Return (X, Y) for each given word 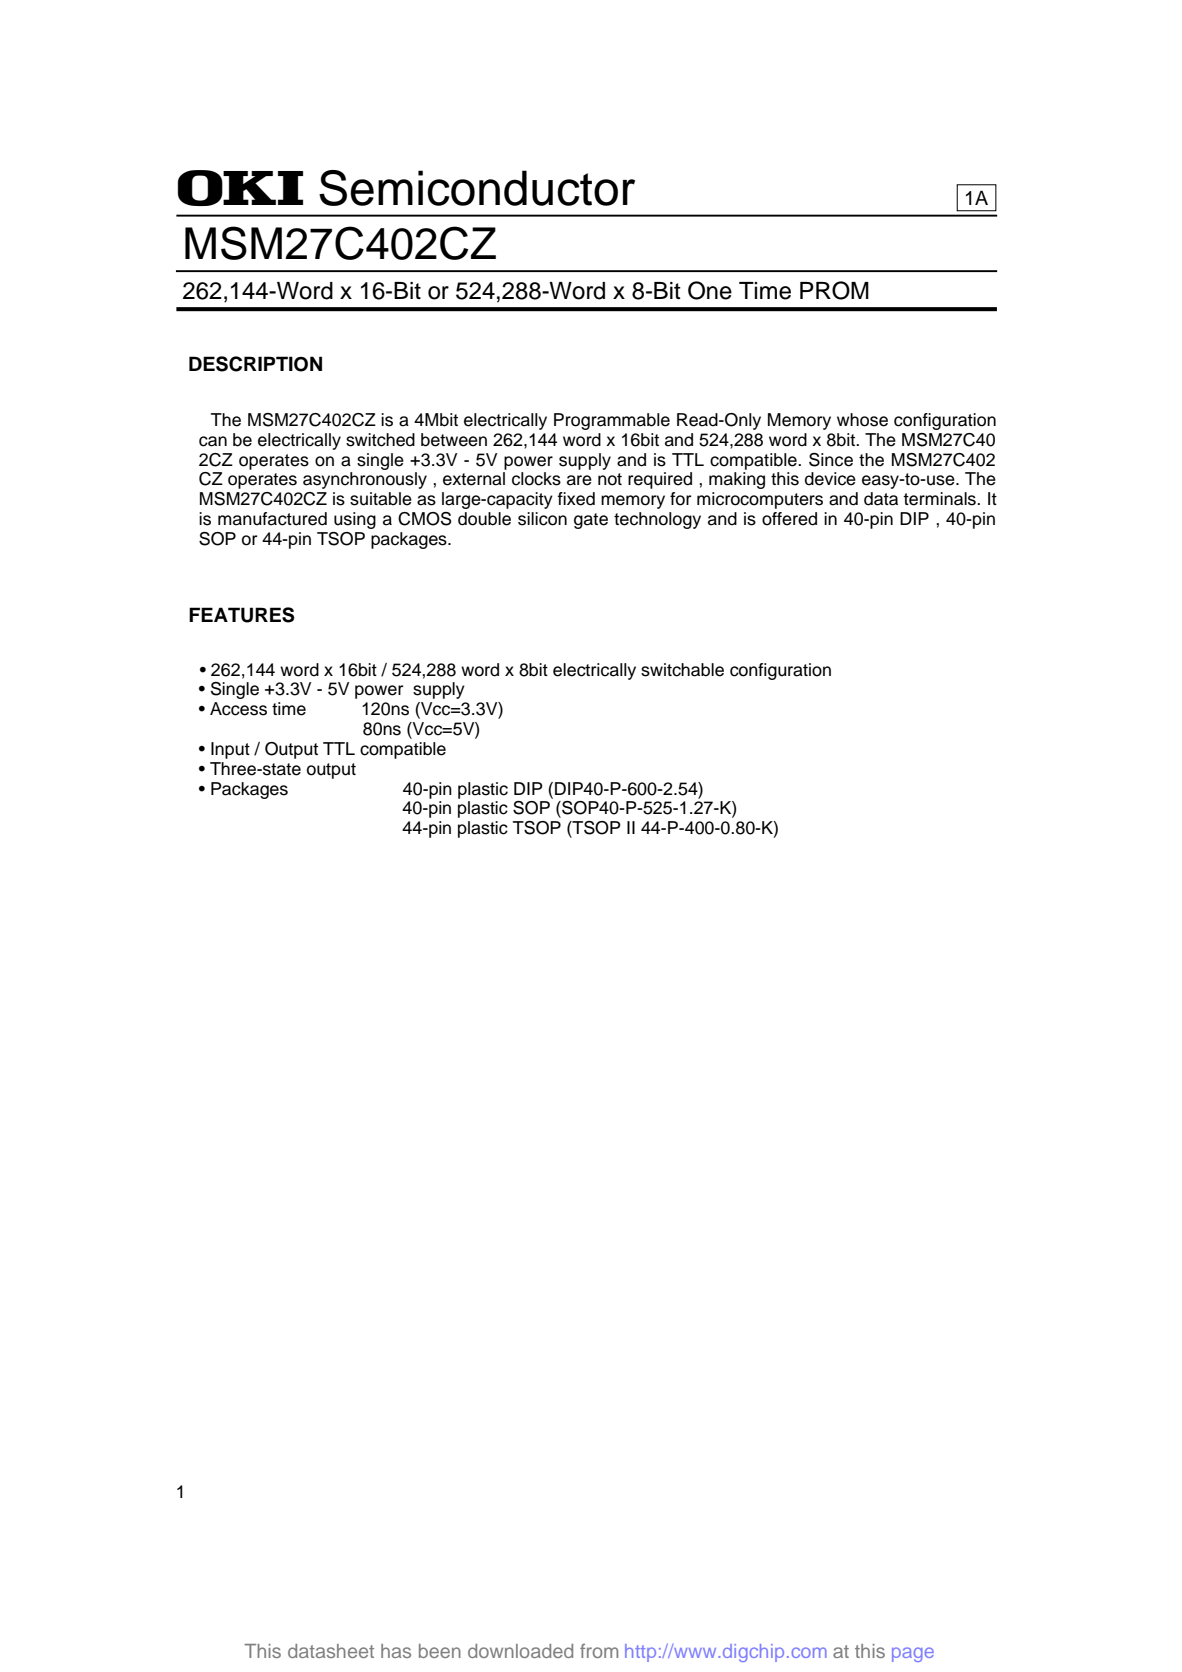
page (913, 1654)
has (396, 1651)
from (599, 1650)
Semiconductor (477, 188)
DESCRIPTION (255, 364)
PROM (834, 290)
